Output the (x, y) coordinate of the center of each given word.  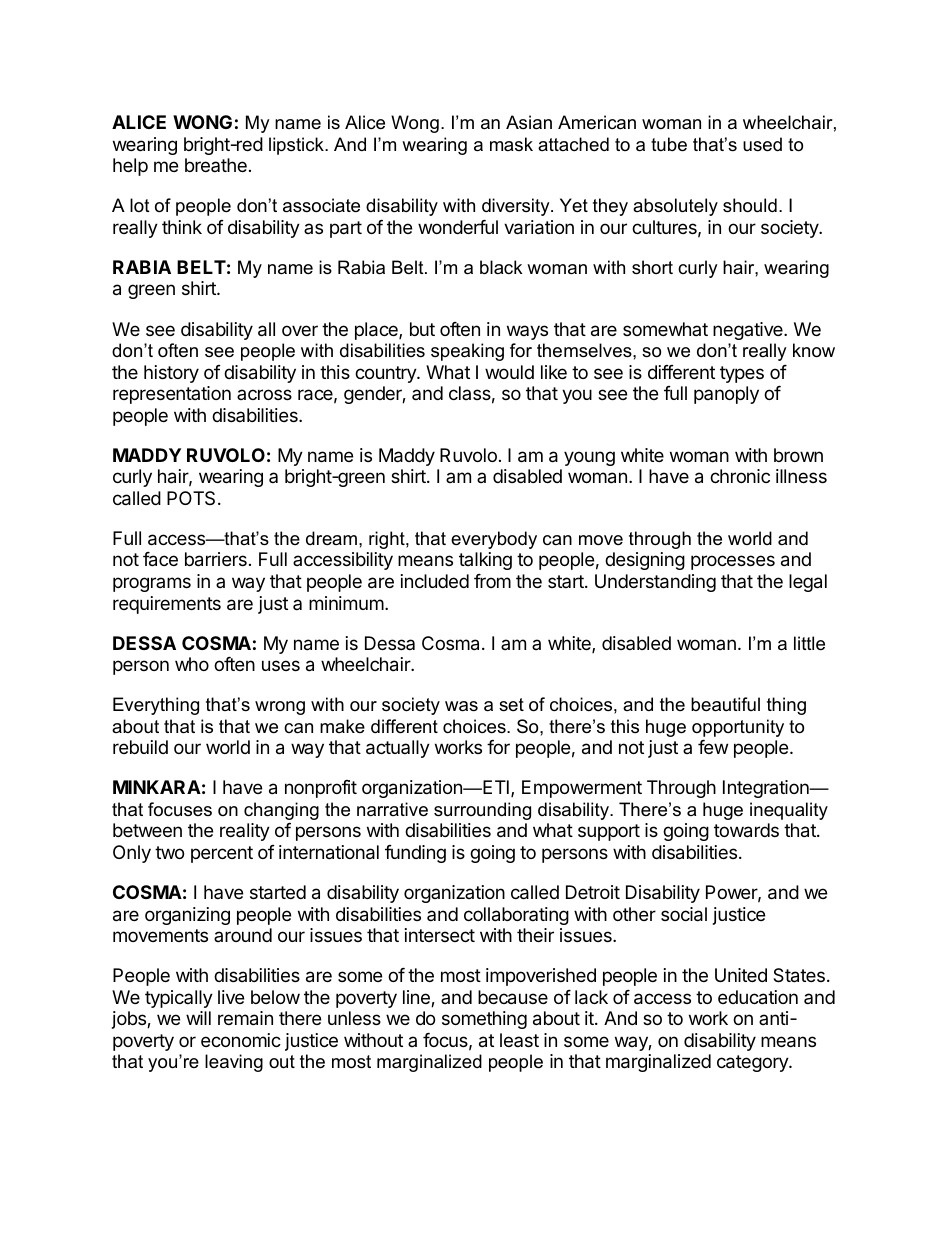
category (753, 1063)
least (519, 1040)
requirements (167, 605)
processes (733, 562)
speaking (467, 352)
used (762, 144)
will (198, 1018)
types (742, 374)
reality (245, 832)
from (492, 581)
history (171, 374)
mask (511, 144)
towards (746, 830)
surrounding (482, 811)
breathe (216, 165)
